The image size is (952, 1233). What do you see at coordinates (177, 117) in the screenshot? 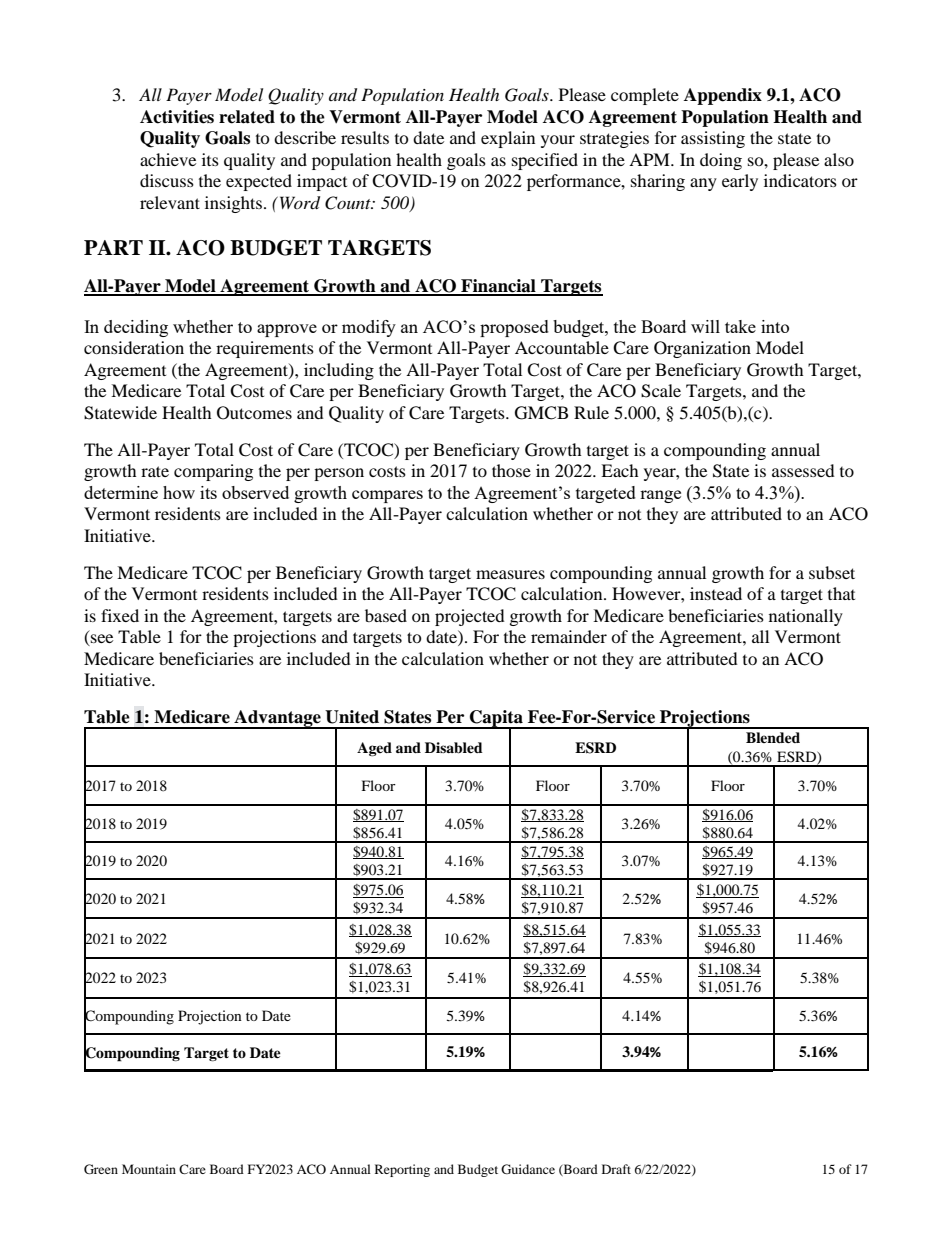
I see `Activities` at bounding box center [177, 117].
